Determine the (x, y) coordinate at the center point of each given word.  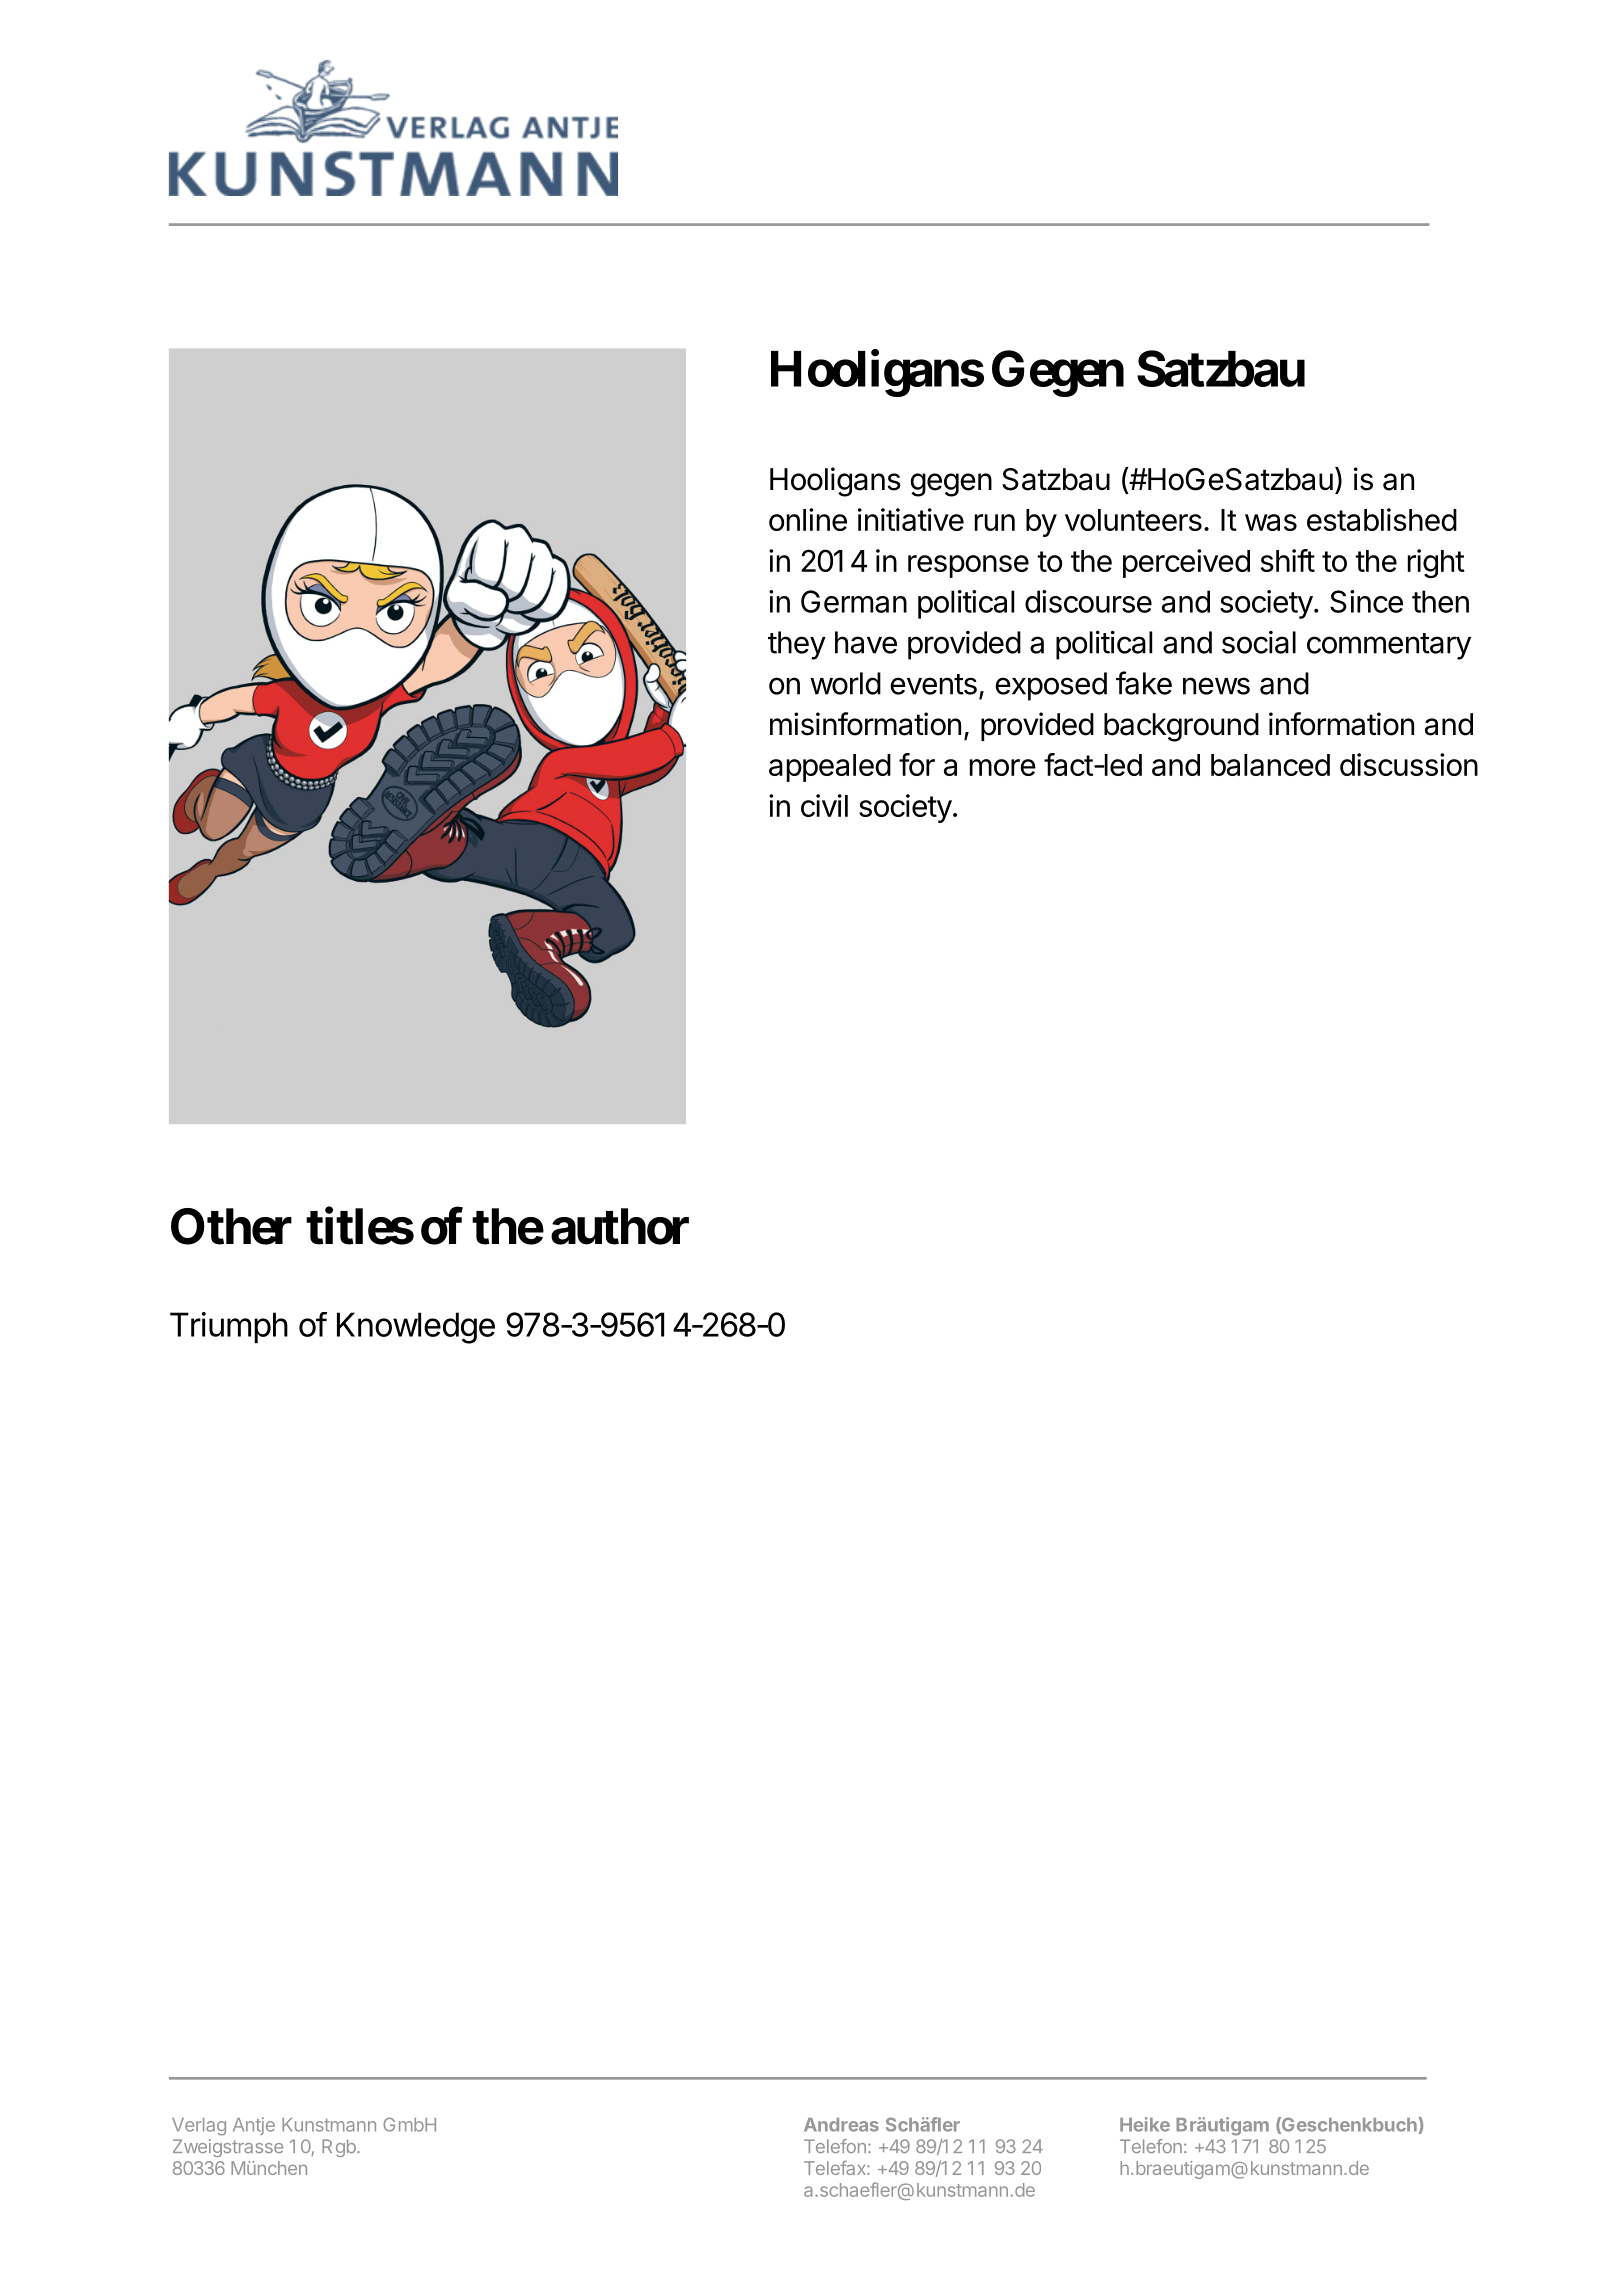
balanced (1270, 765)
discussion (1409, 764)
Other (231, 1226)
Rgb (340, 2148)
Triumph (229, 1327)
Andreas (841, 2125)
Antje (254, 2126)
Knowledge (416, 1328)
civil (824, 805)
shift (1288, 560)
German (854, 601)
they (797, 645)
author (620, 1226)
